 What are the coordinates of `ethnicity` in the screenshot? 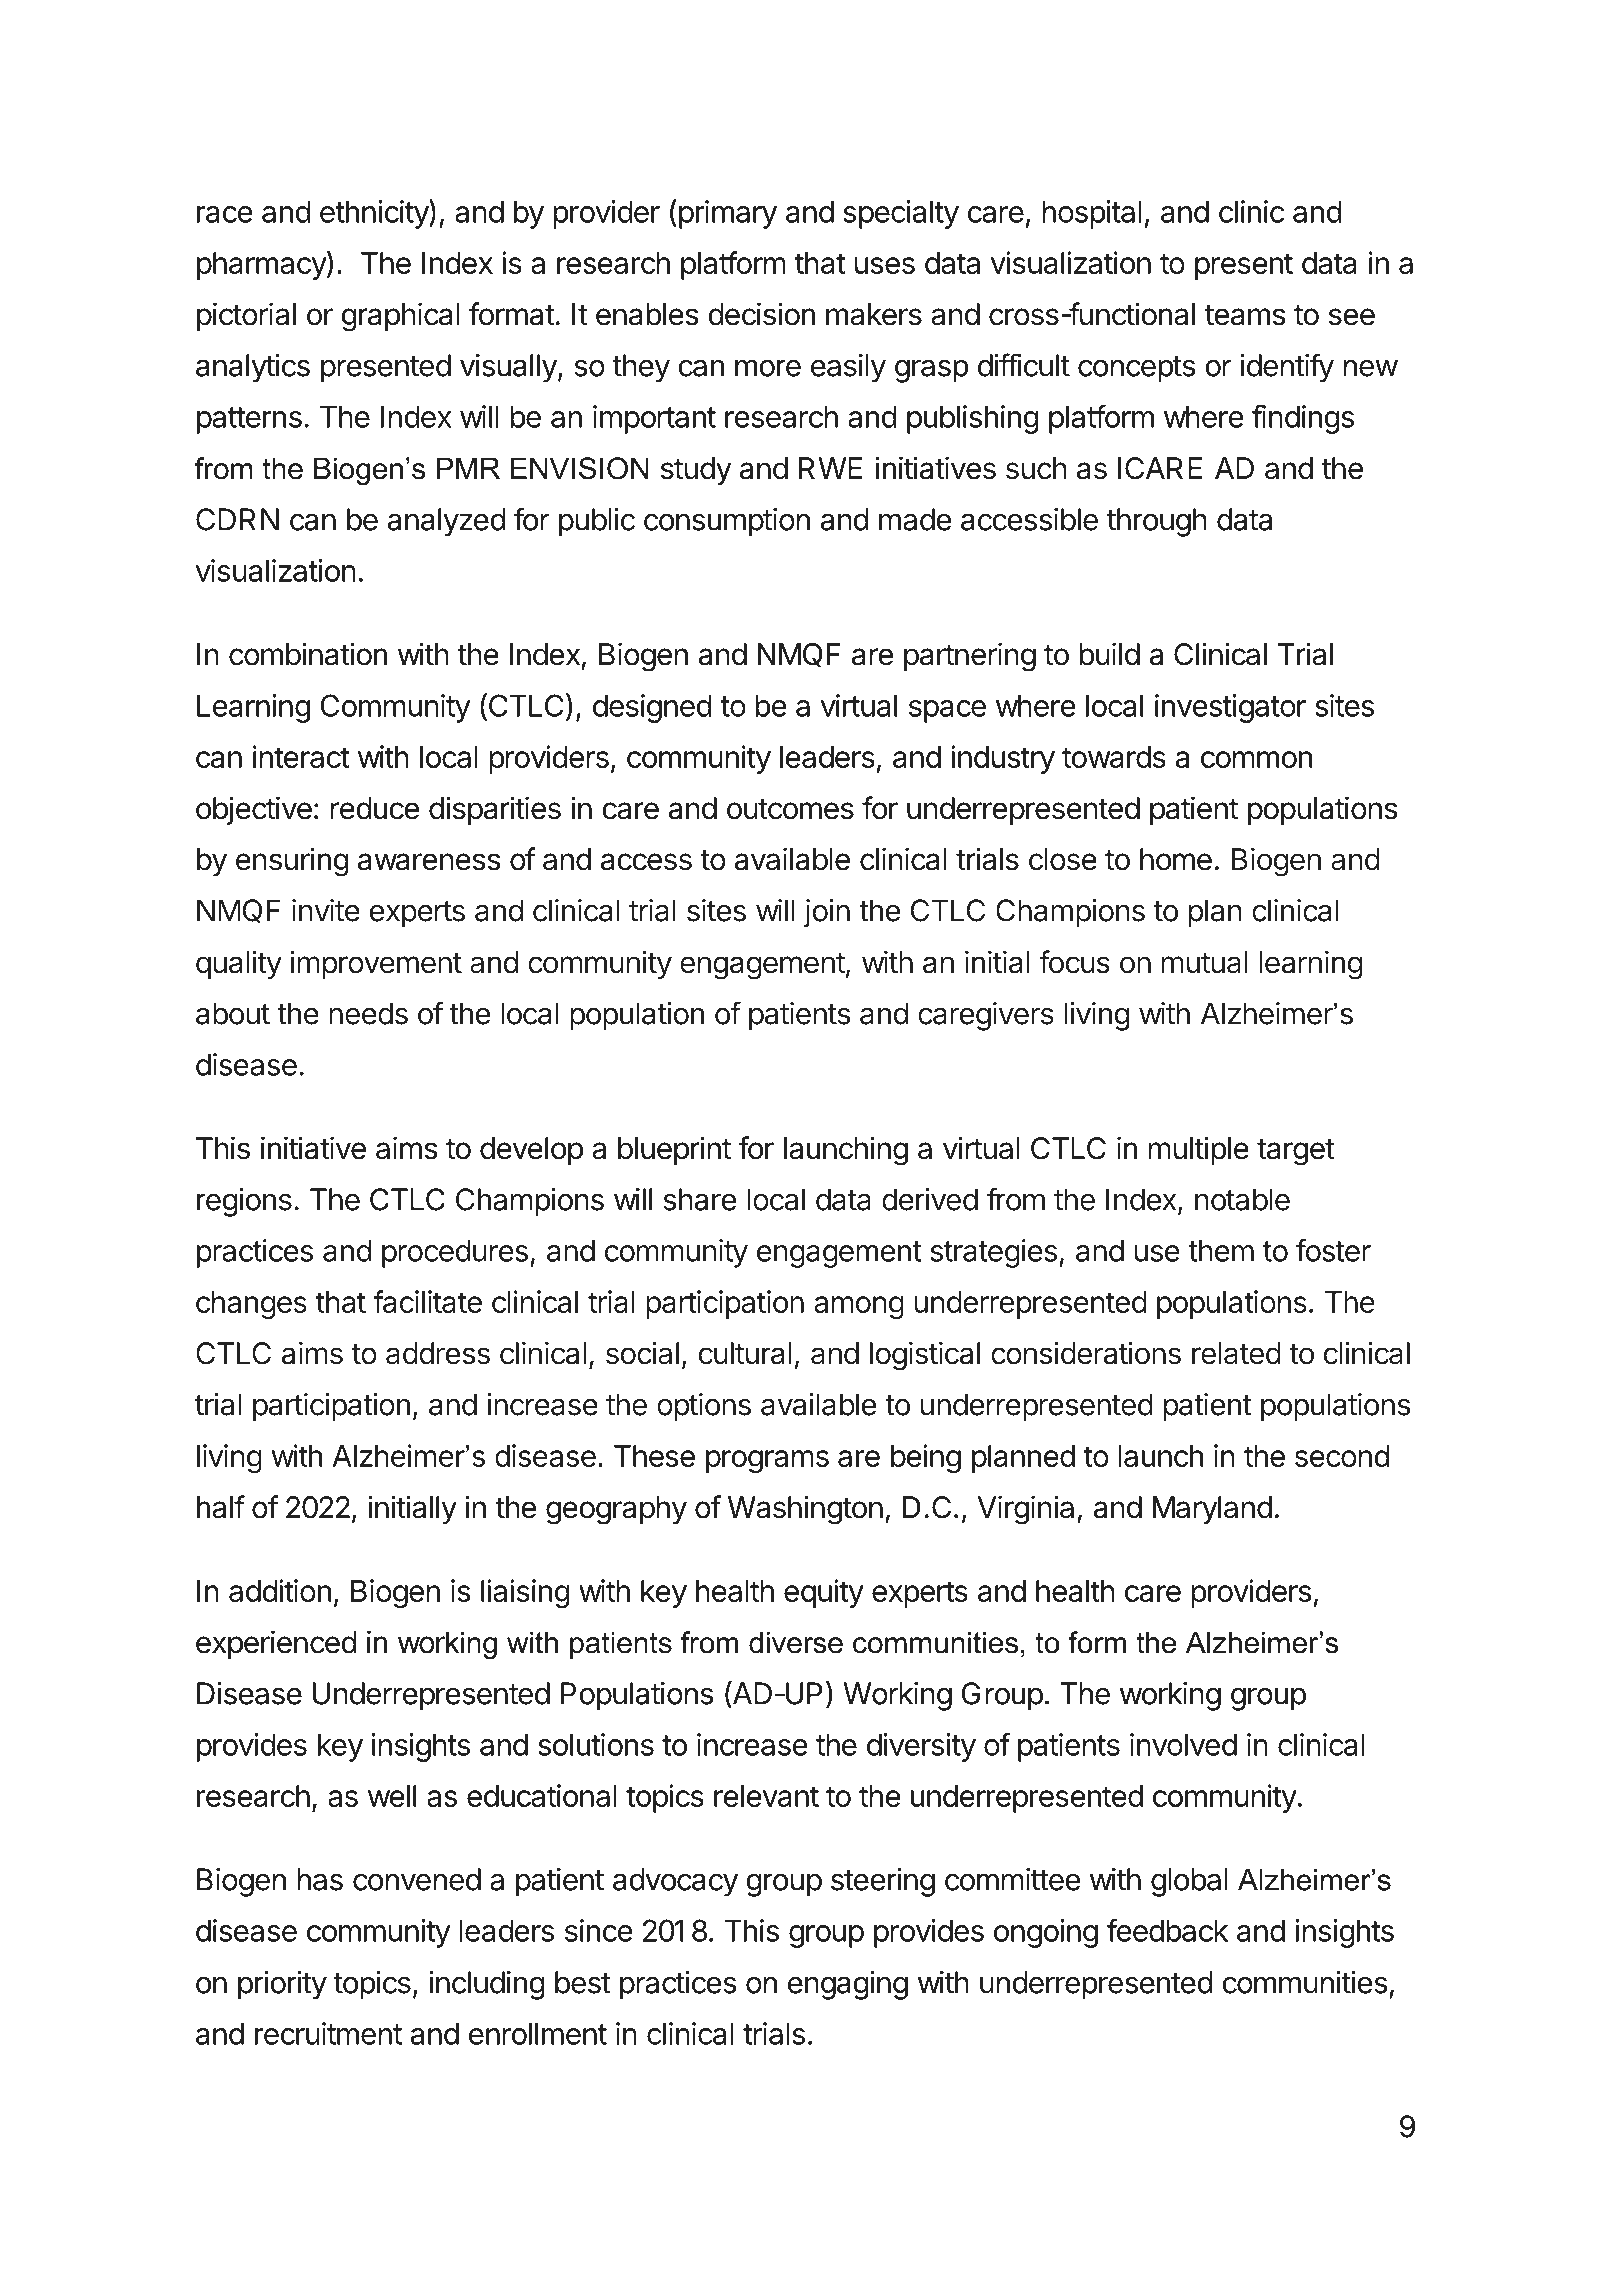 It's located at (375, 214).
